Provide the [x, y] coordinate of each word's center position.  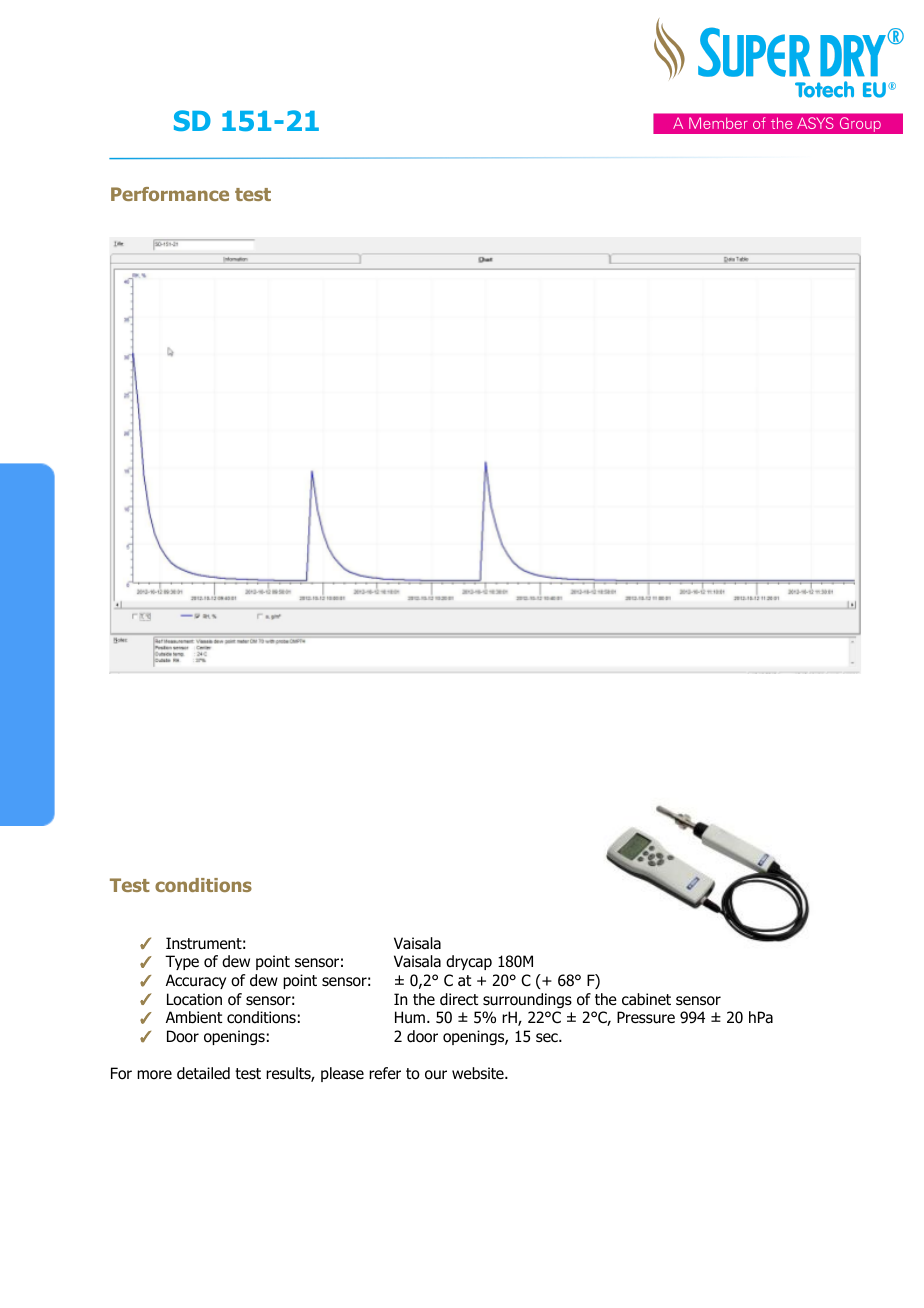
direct [459, 999]
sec [548, 1037]
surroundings [527, 1000]
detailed [203, 1073]
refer [385, 1073]
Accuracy [196, 981]
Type [182, 962]
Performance [170, 194]
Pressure [646, 1017]
